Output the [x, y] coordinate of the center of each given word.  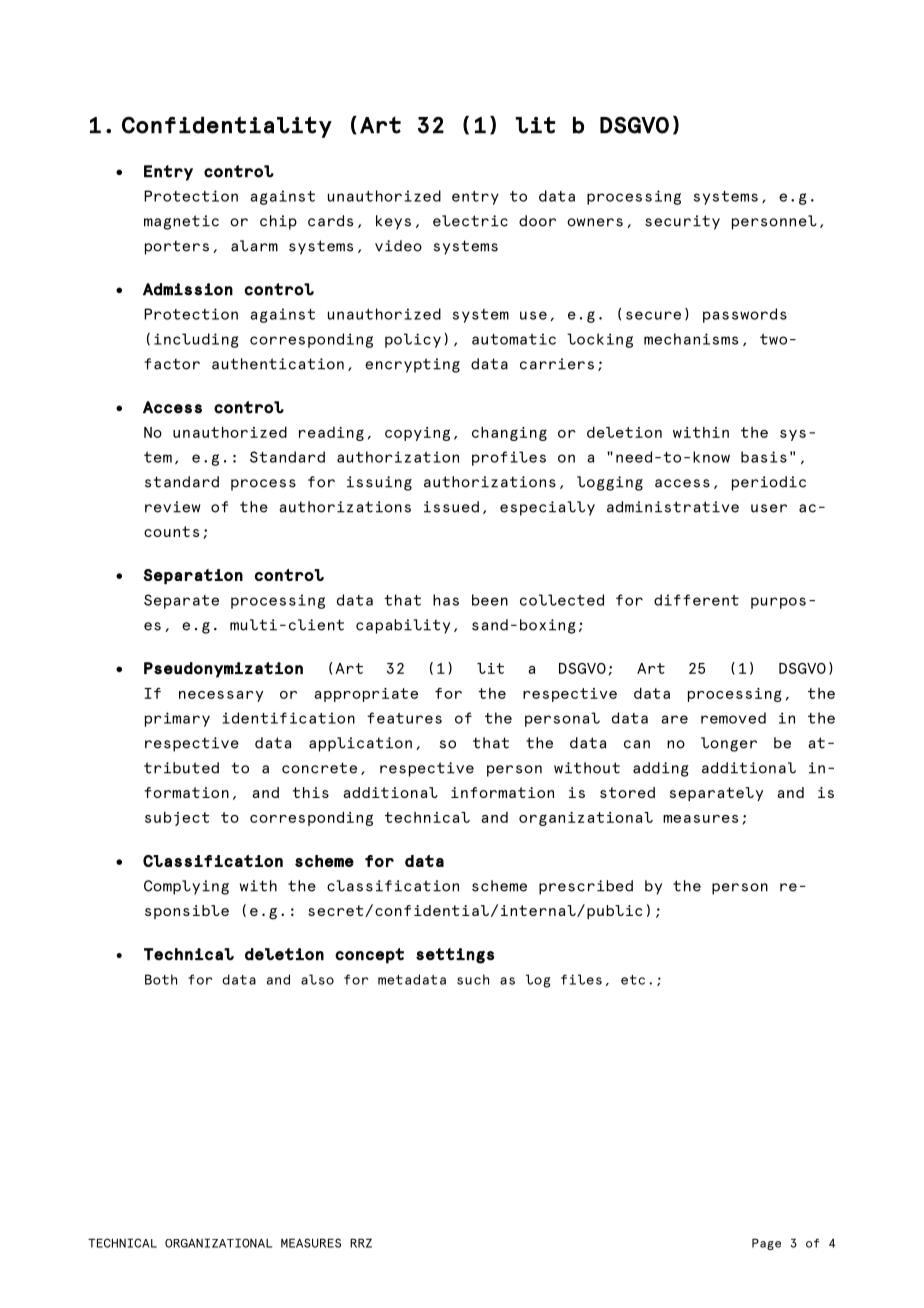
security [682, 222]
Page [766, 1244]
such [473, 979]
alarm [254, 246]
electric [470, 221]
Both [161, 979]
